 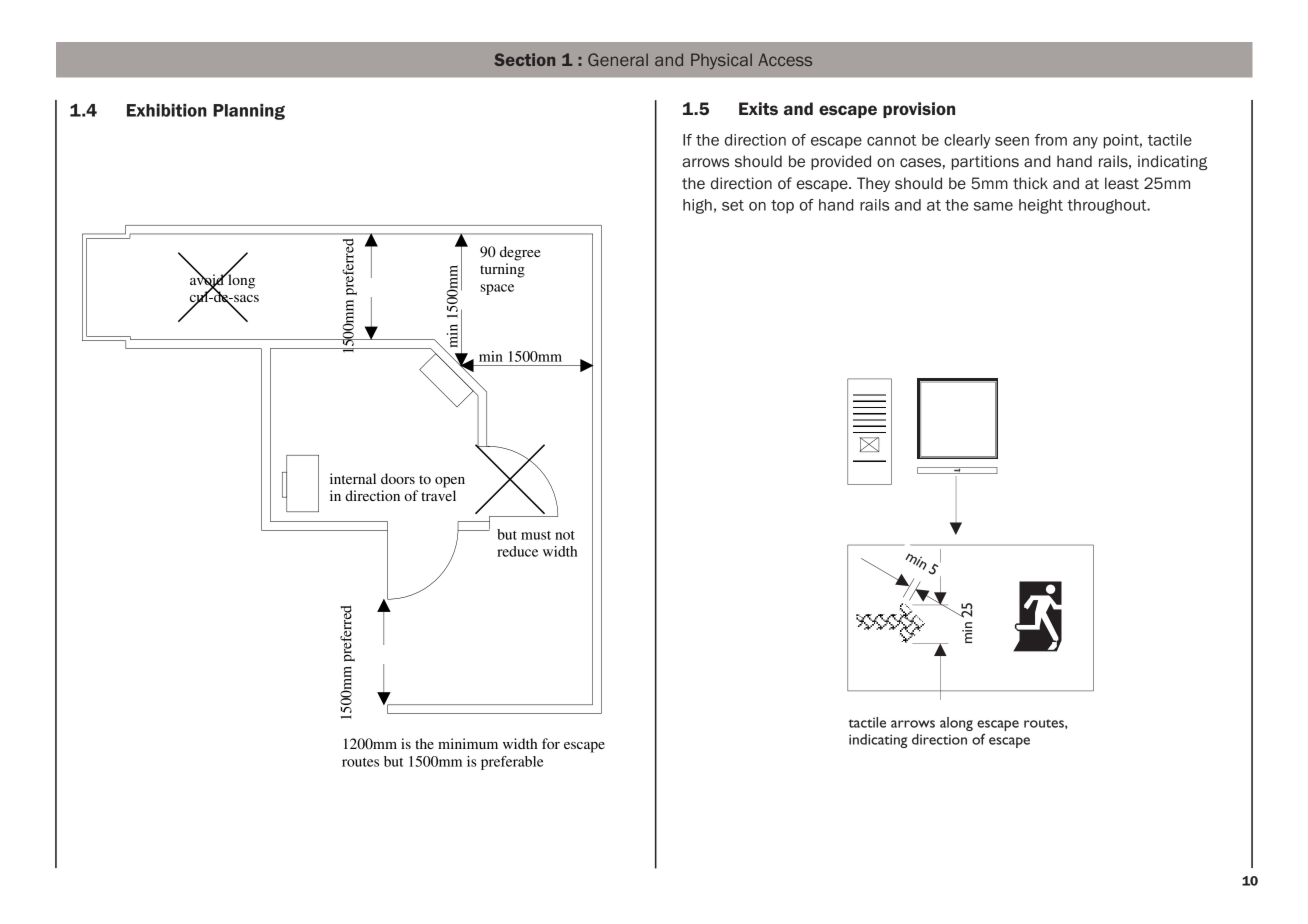 I want to click on high, so click(x=697, y=206).
